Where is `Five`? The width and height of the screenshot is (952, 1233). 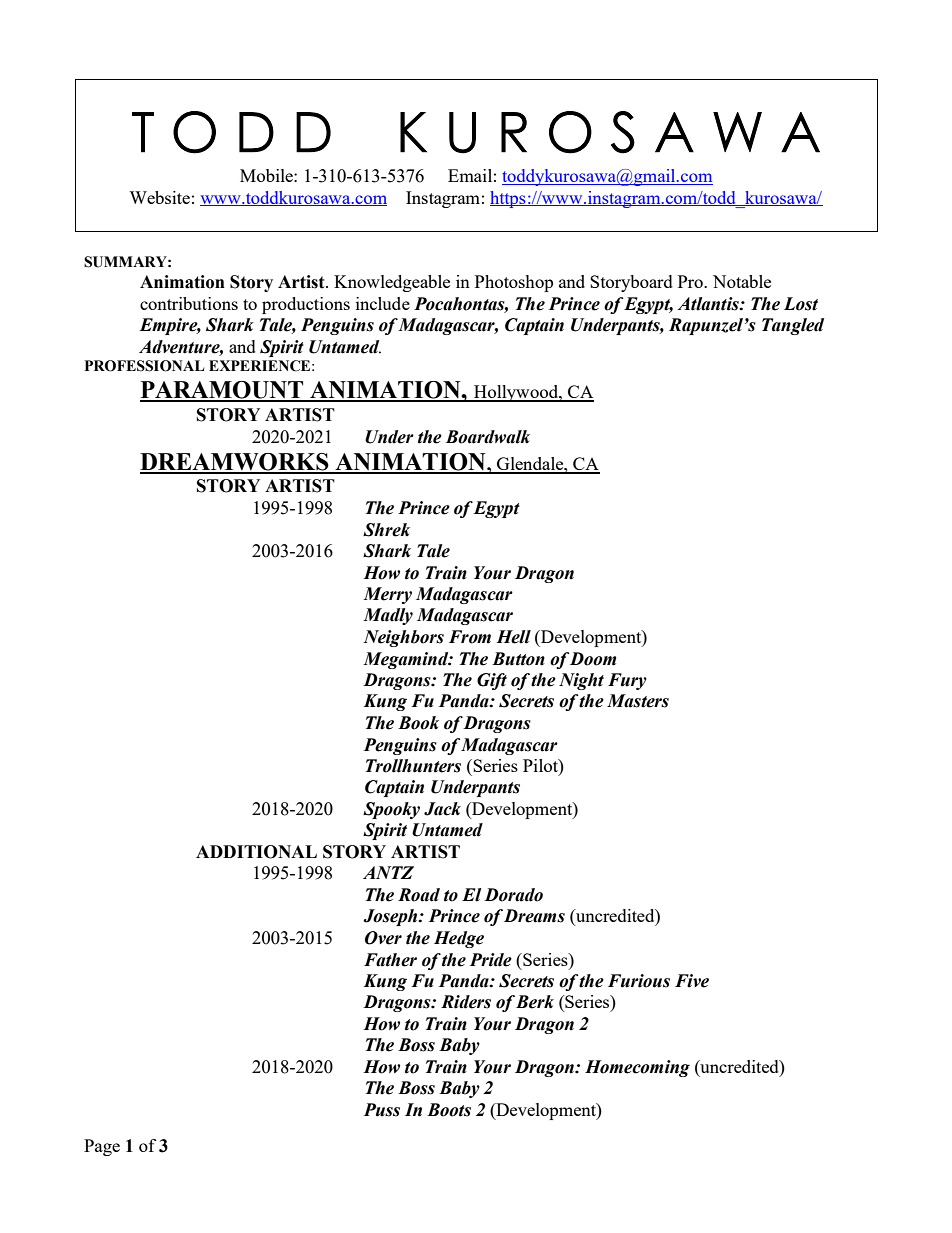 Five is located at coordinates (692, 981).
